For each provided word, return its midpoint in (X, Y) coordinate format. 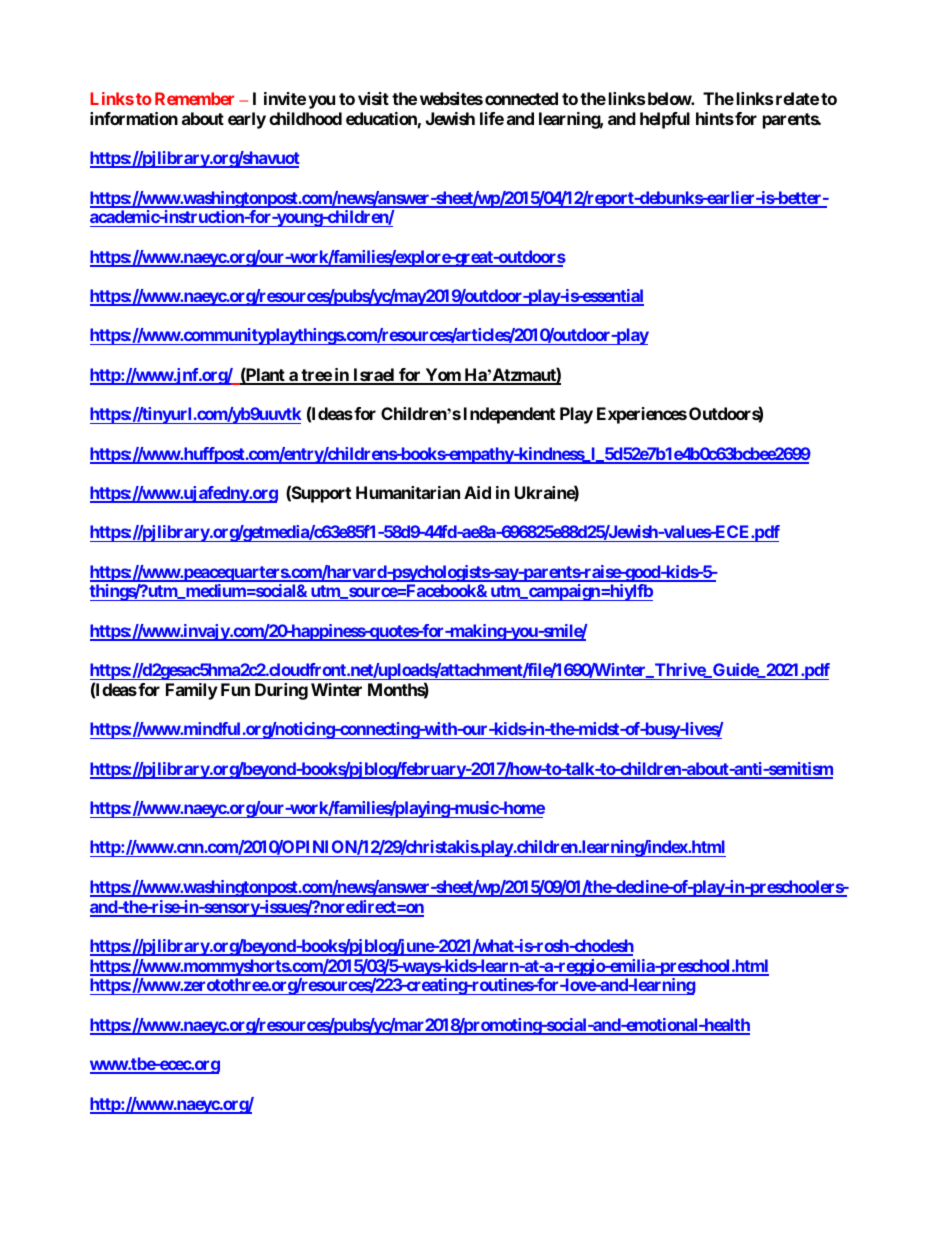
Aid (477, 492)
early (247, 120)
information (134, 118)
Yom (442, 376)
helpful (665, 120)
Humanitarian (408, 492)
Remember (194, 98)
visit (373, 98)
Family (192, 691)
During (281, 691)
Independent (509, 415)
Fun (235, 689)
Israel (374, 376)
